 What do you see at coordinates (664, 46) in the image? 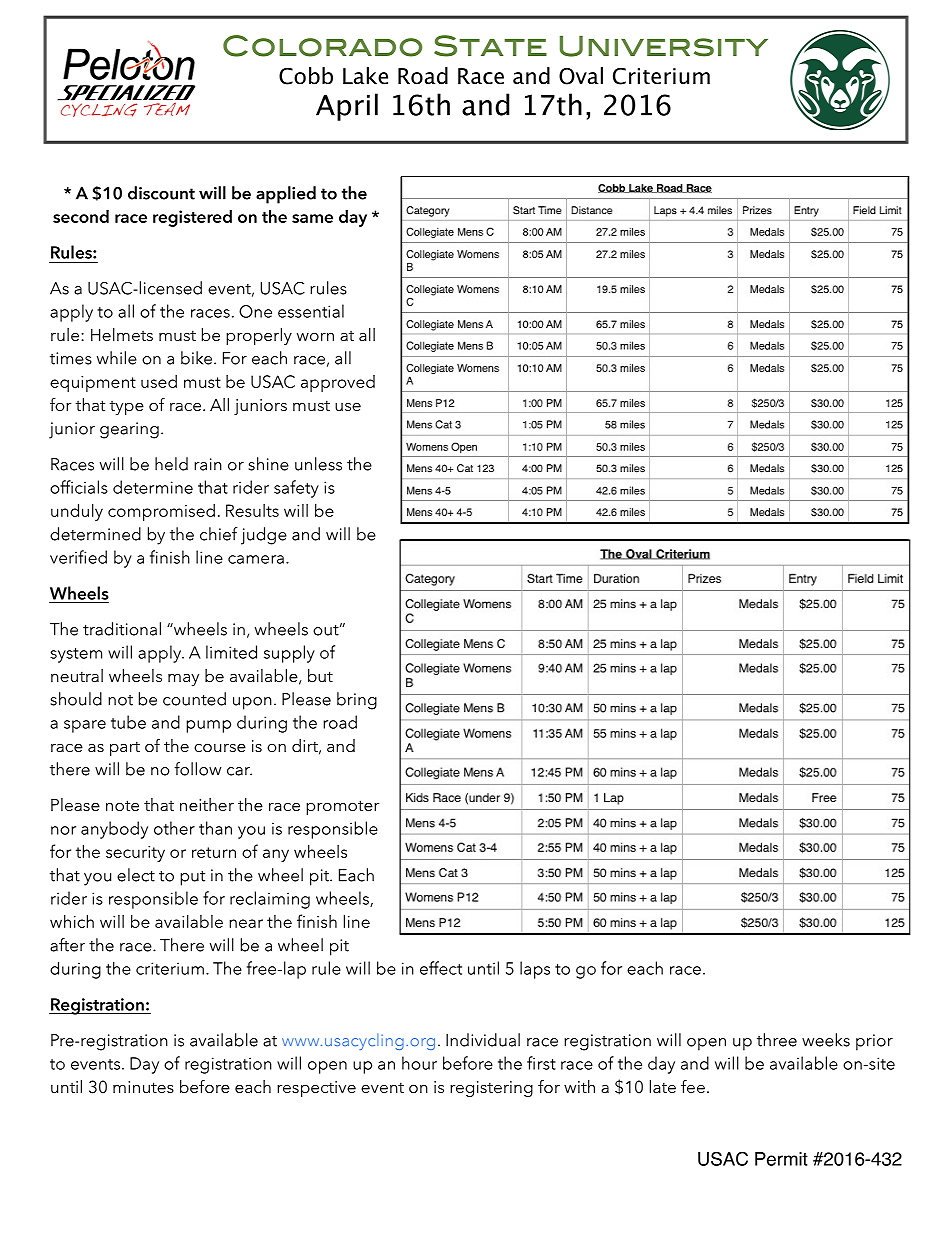
I see `University` at bounding box center [664, 46].
